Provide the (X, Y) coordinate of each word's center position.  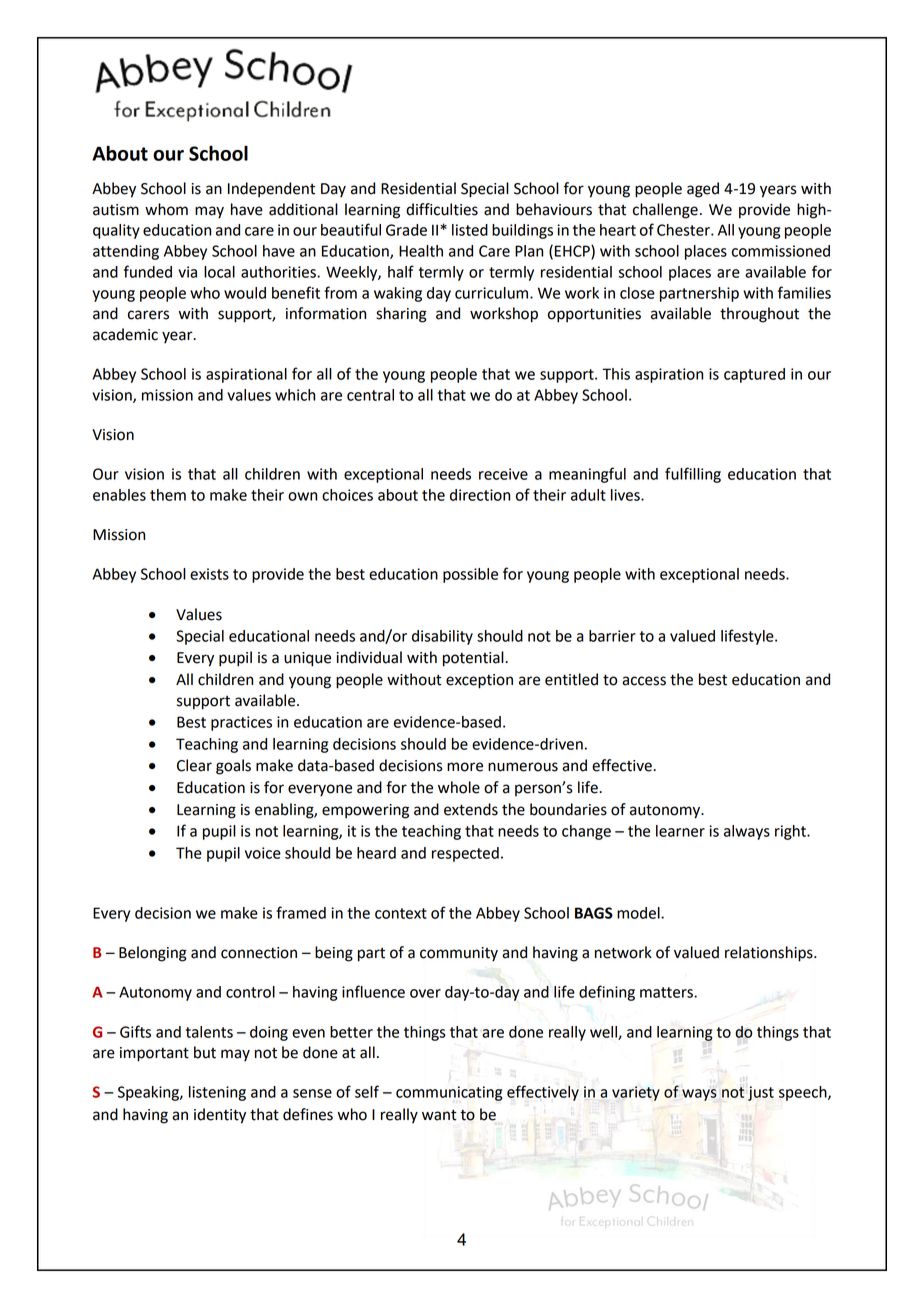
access (644, 681)
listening (217, 1093)
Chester (684, 230)
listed (470, 230)
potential (474, 659)
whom (166, 209)
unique (307, 659)
